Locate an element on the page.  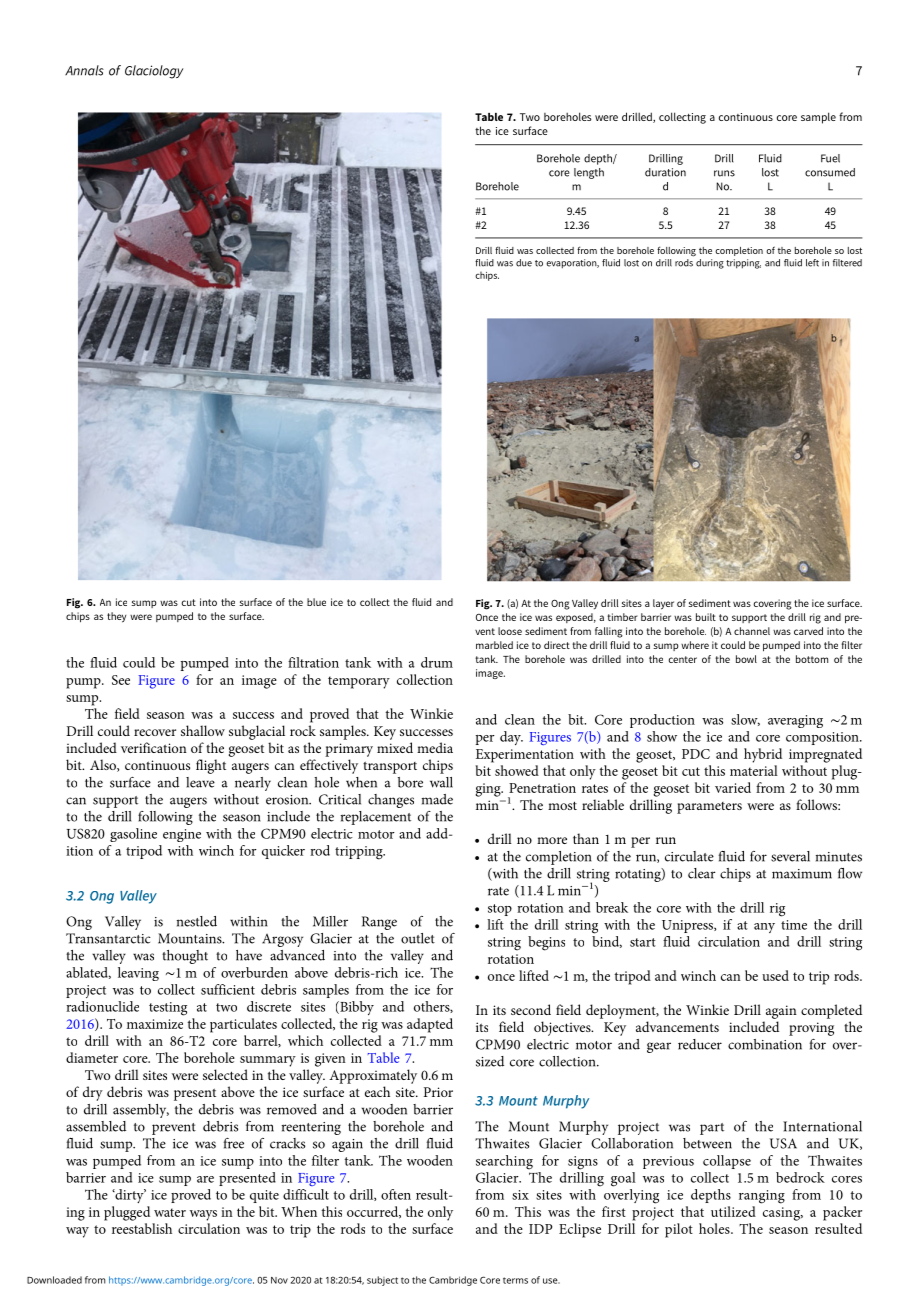
drum is located at coordinates (437, 662).
